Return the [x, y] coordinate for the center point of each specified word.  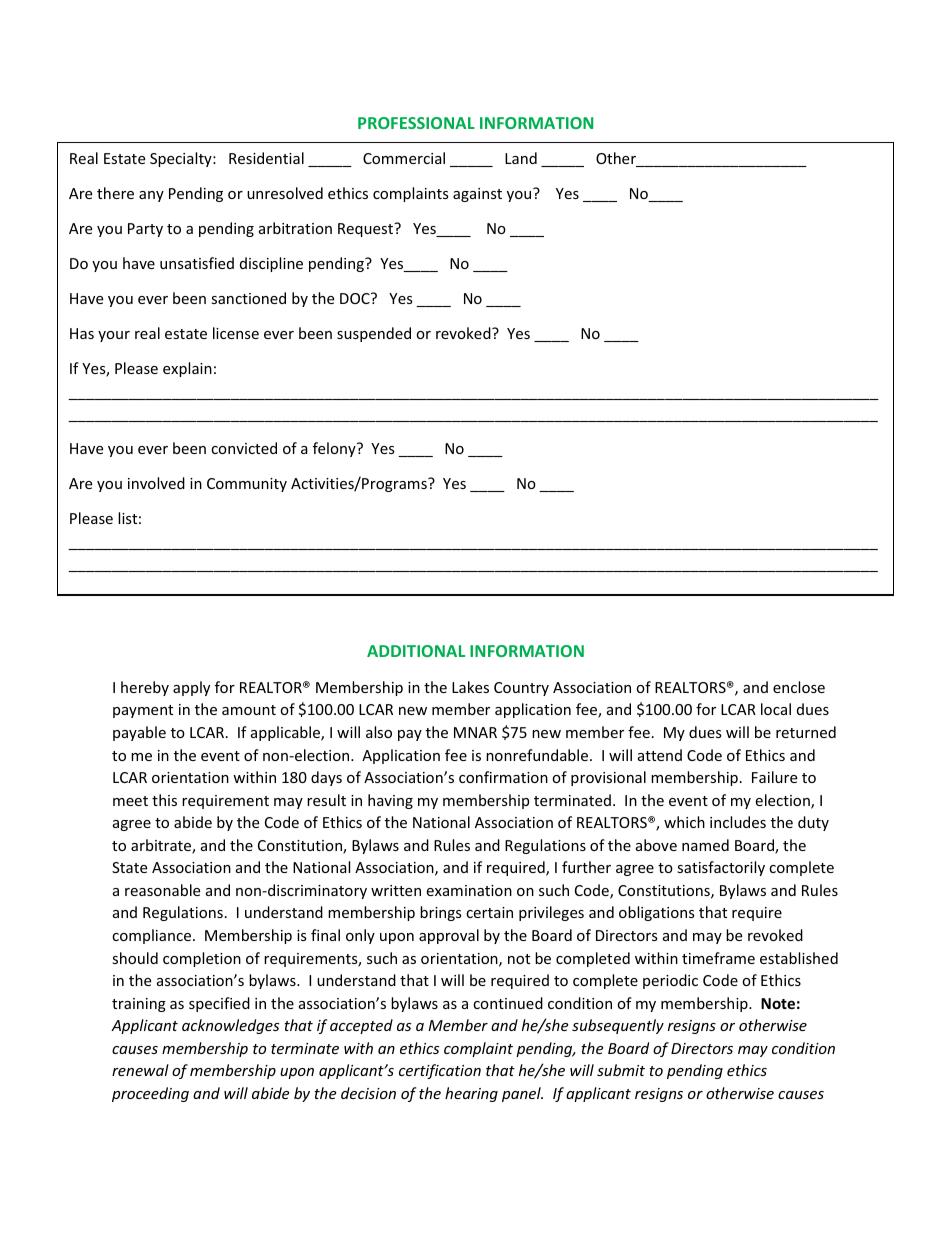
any [151, 196]
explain [187, 369]
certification [440, 1071]
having [390, 801]
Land [521, 158]
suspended [374, 334]
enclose [799, 687]
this [164, 800]
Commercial [404, 158]
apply [191, 688]
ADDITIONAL [416, 651]
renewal [140, 1070]
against [477, 195]
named [705, 845]
